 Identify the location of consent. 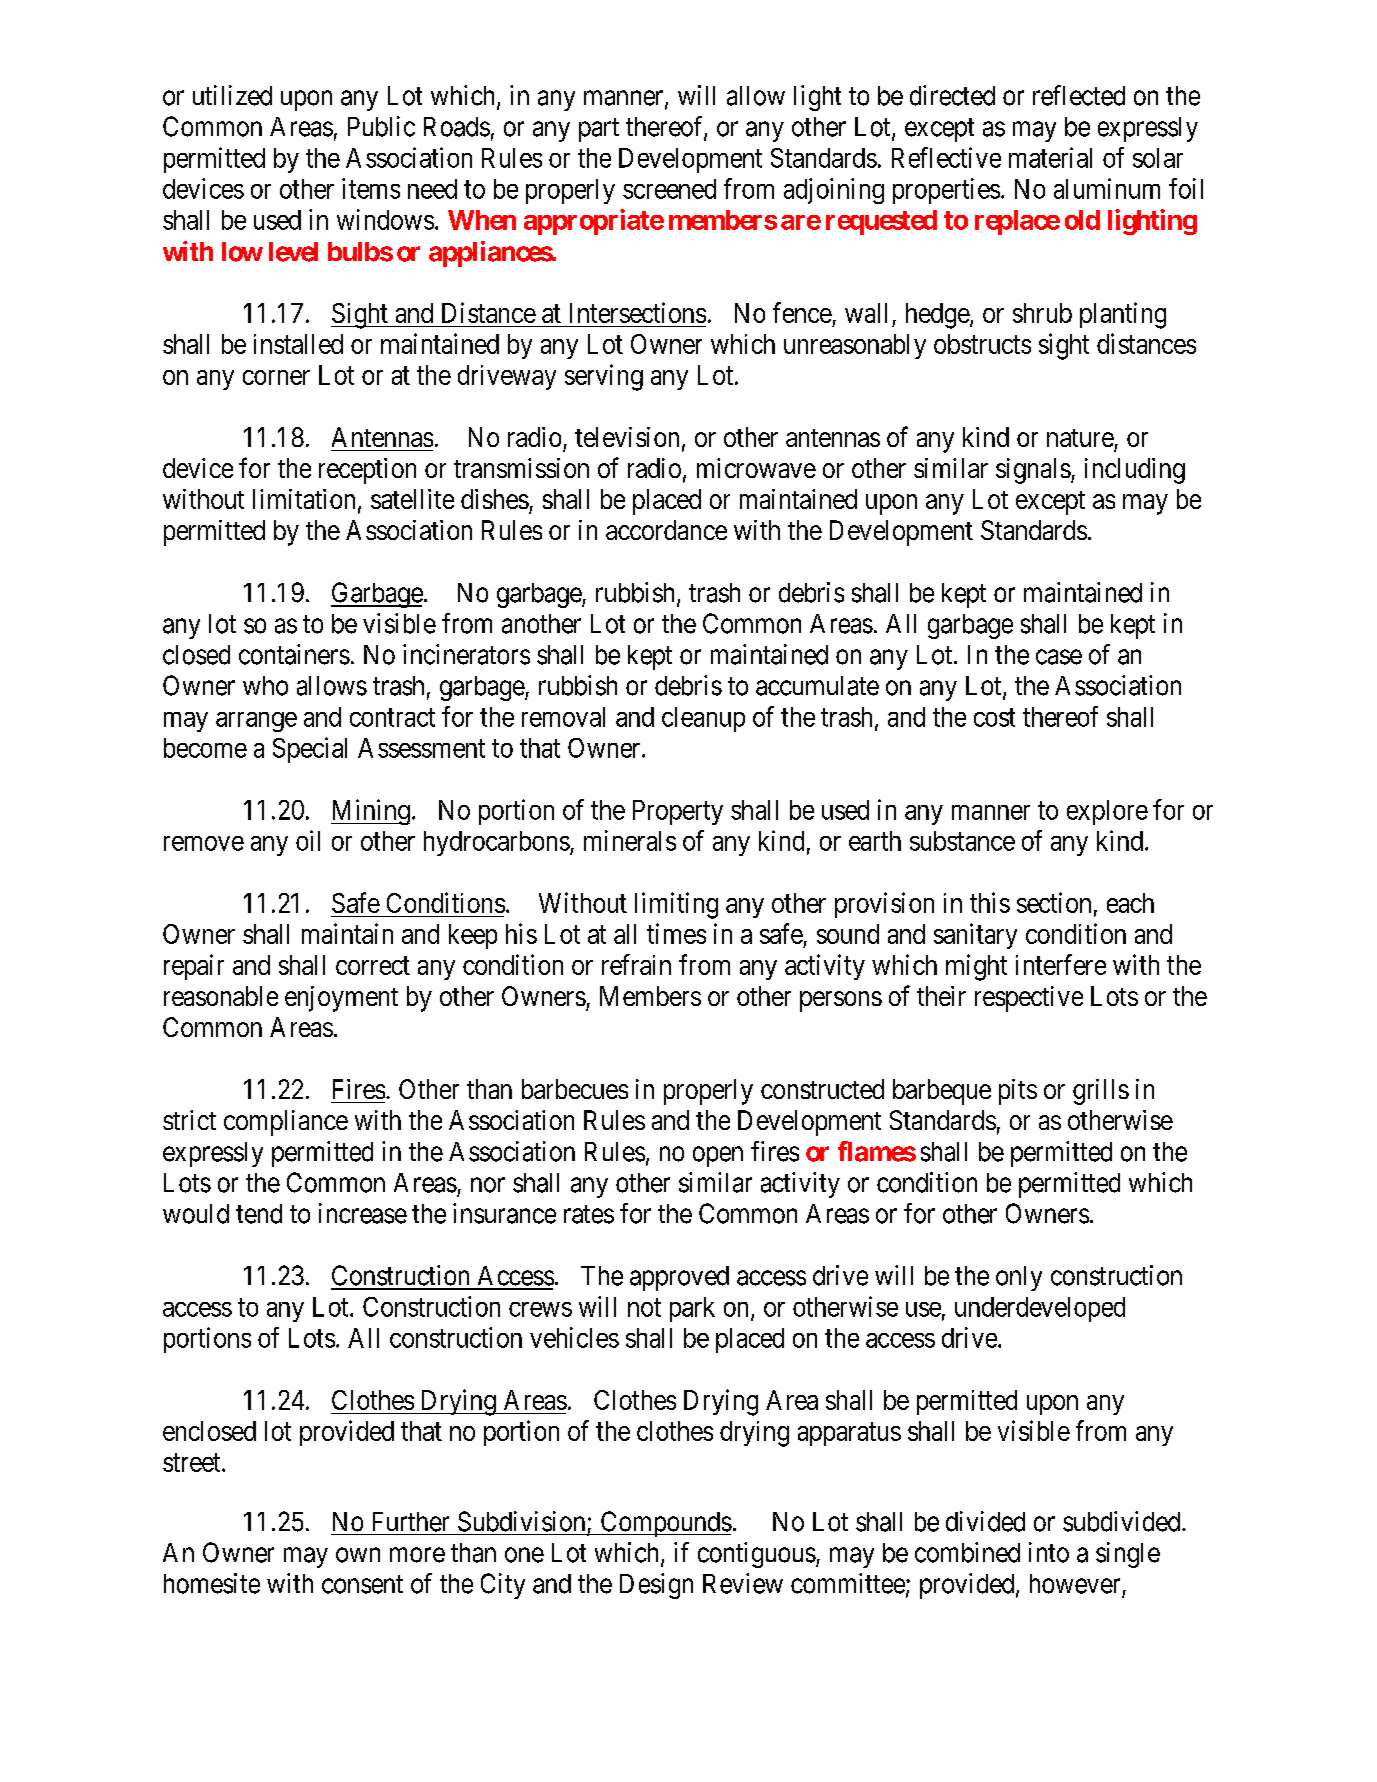
(362, 1584).
